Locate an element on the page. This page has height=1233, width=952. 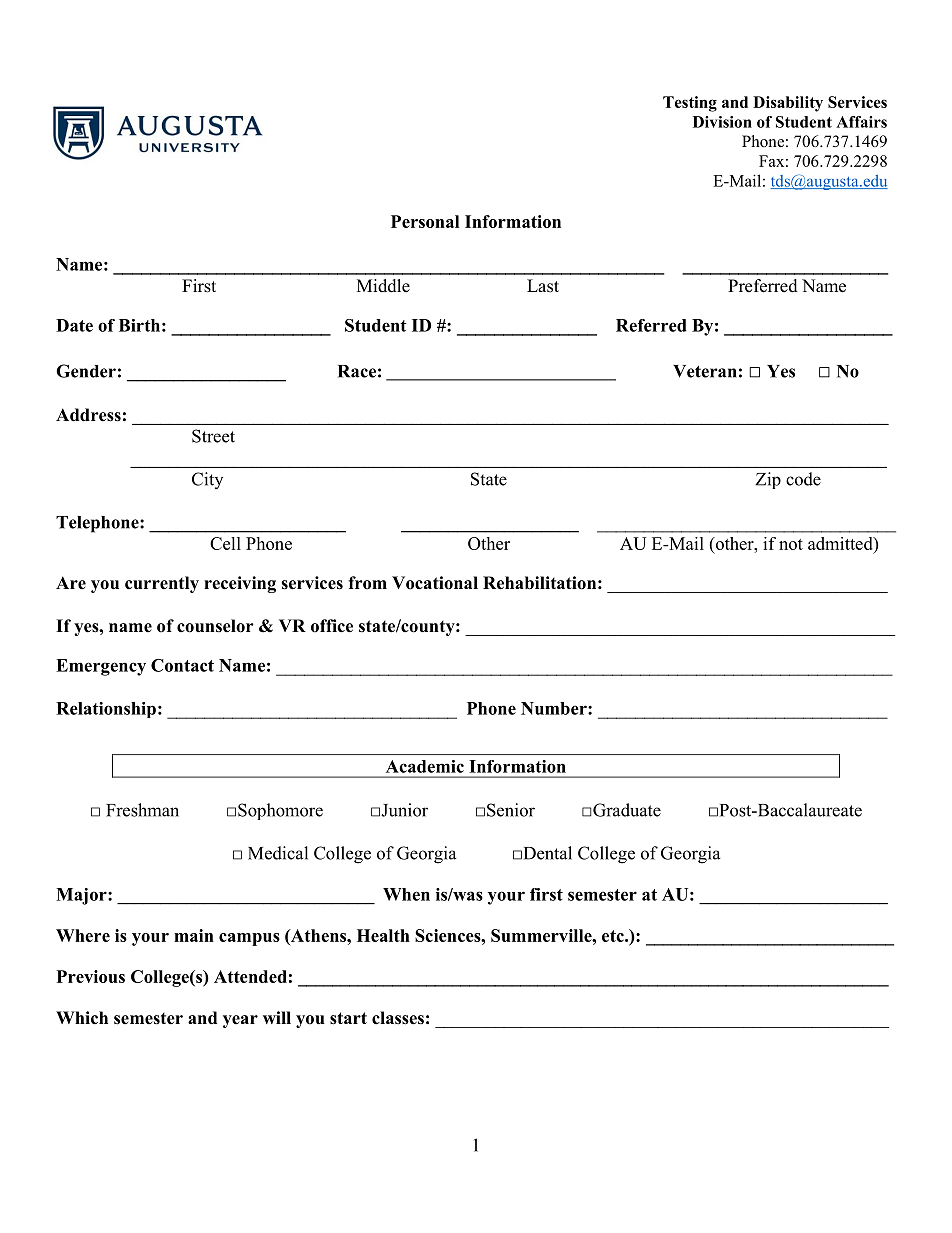
Previous is located at coordinates (91, 976).
